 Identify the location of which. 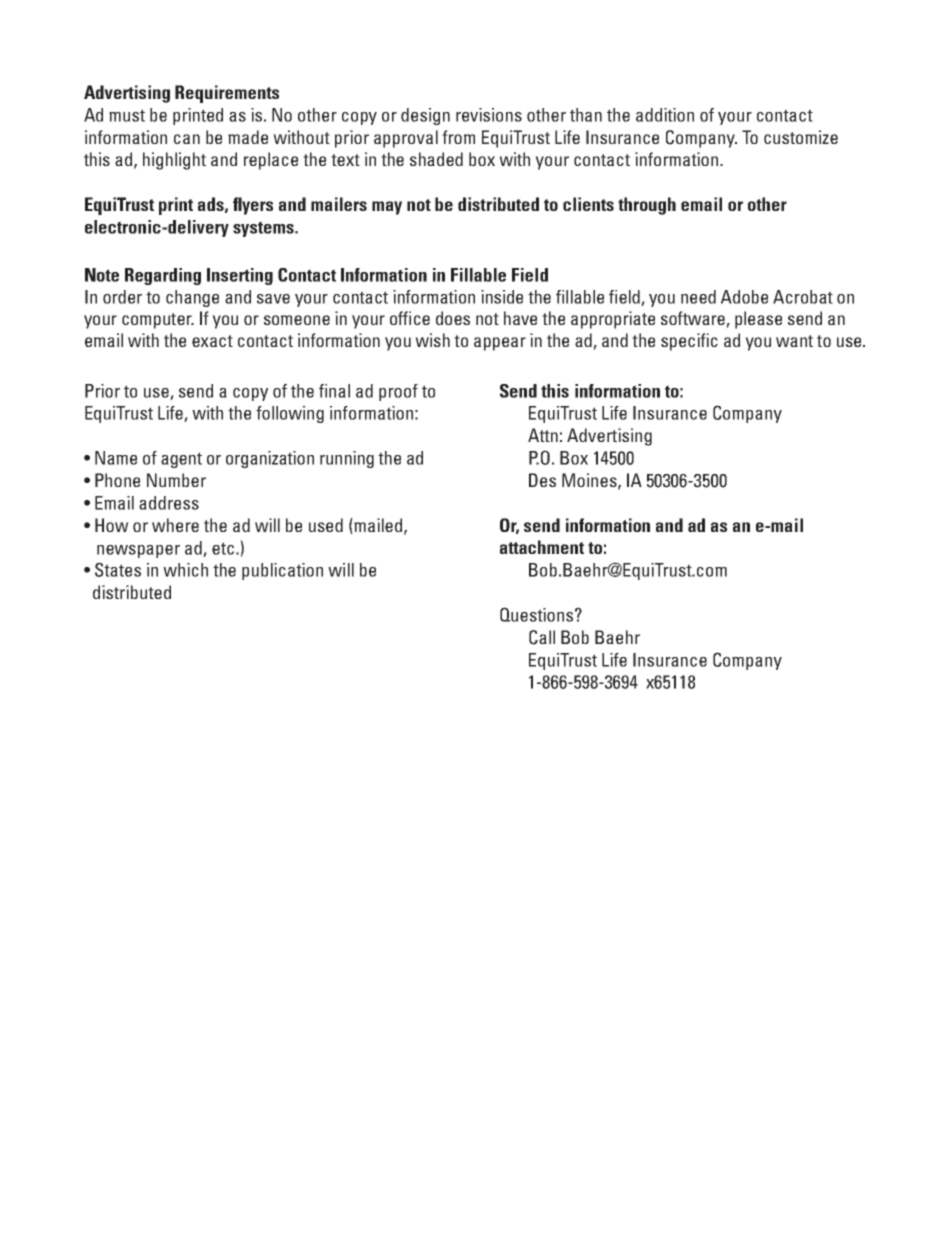
(185, 570).
